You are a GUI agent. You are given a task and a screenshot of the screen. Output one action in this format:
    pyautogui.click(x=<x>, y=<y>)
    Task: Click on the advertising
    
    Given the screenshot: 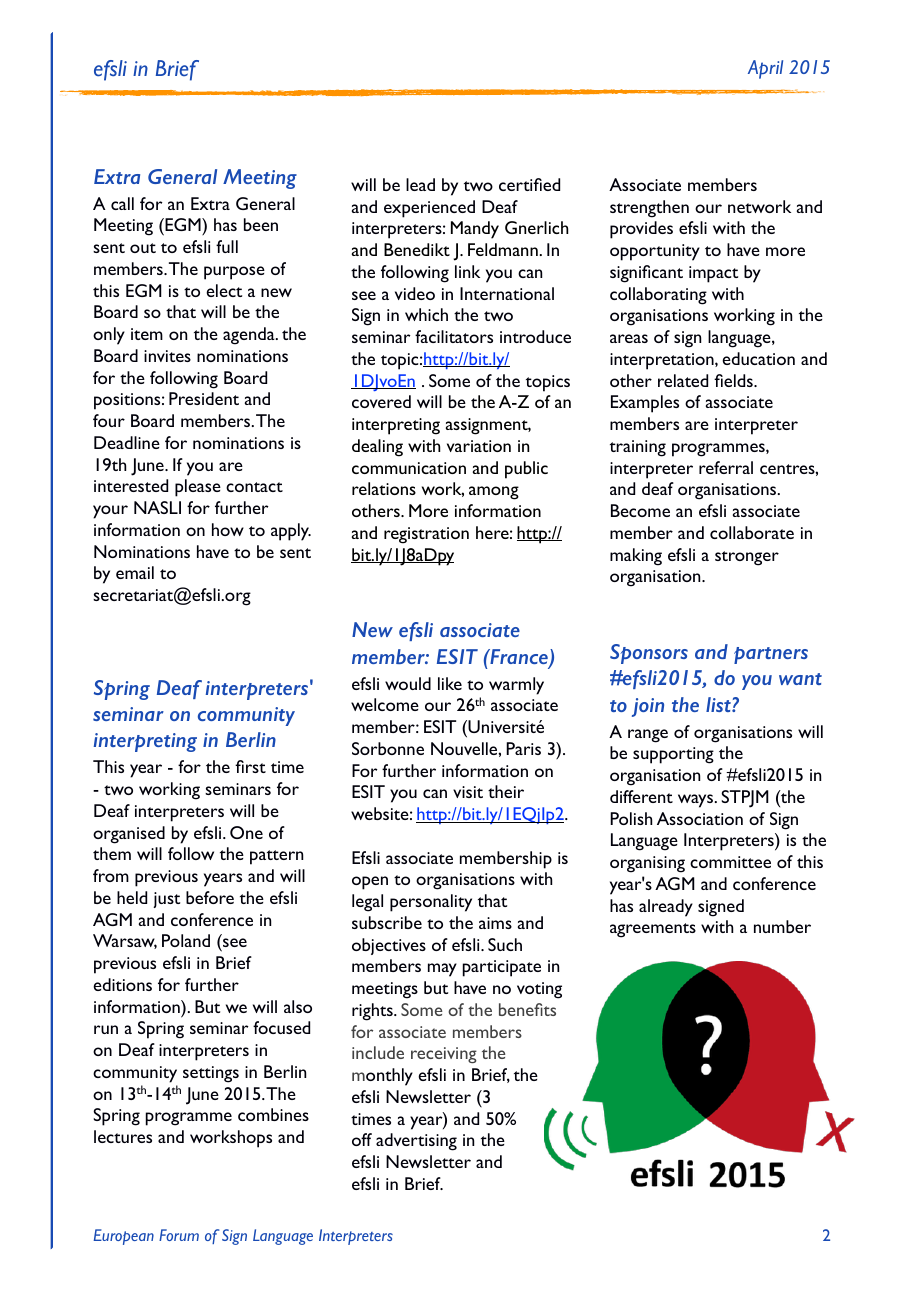 What is the action you would take?
    pyautogui.click(x=416, y=1142)
